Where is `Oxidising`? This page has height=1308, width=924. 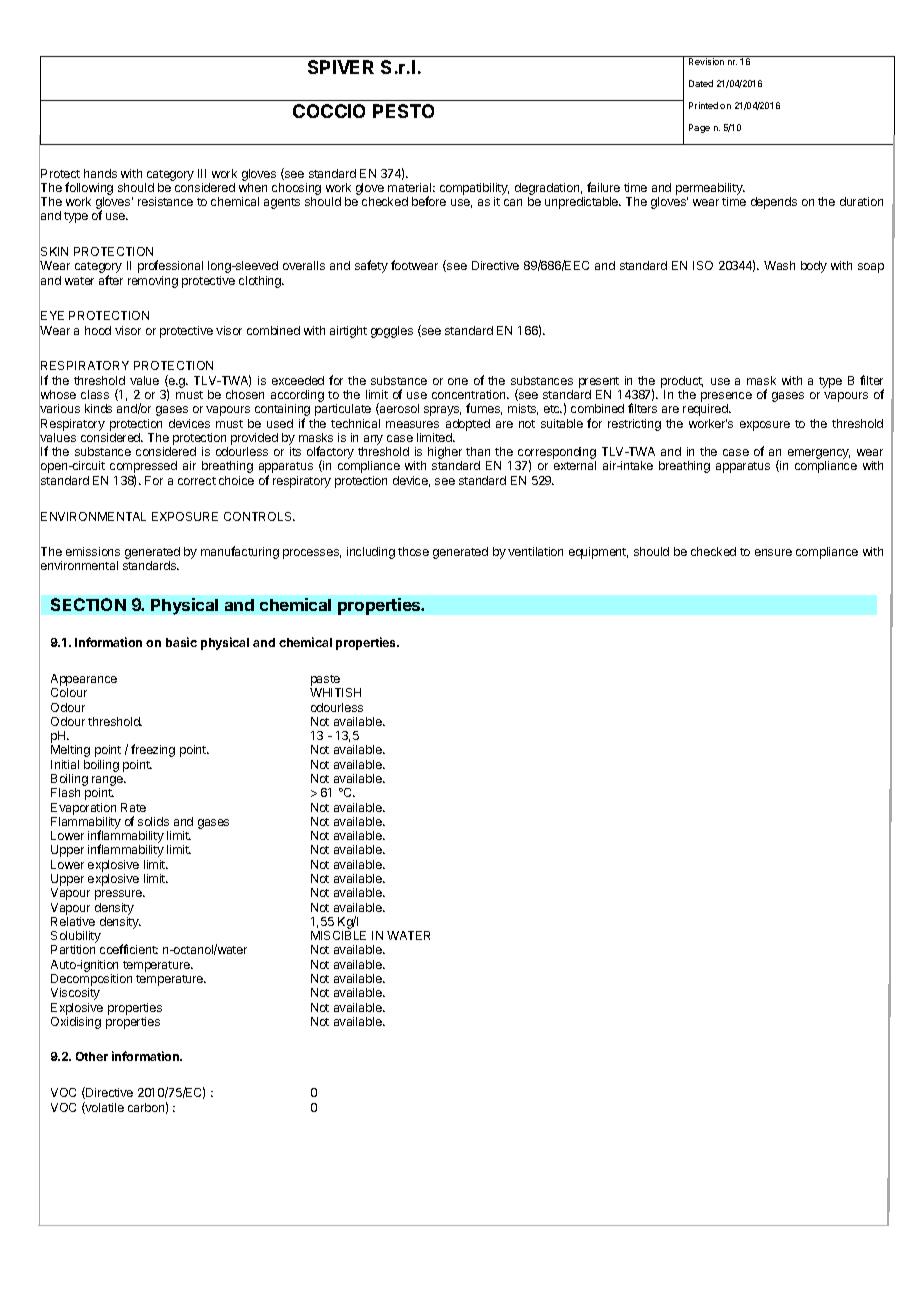
Oxidising is located at coordinates (76, 1023).
